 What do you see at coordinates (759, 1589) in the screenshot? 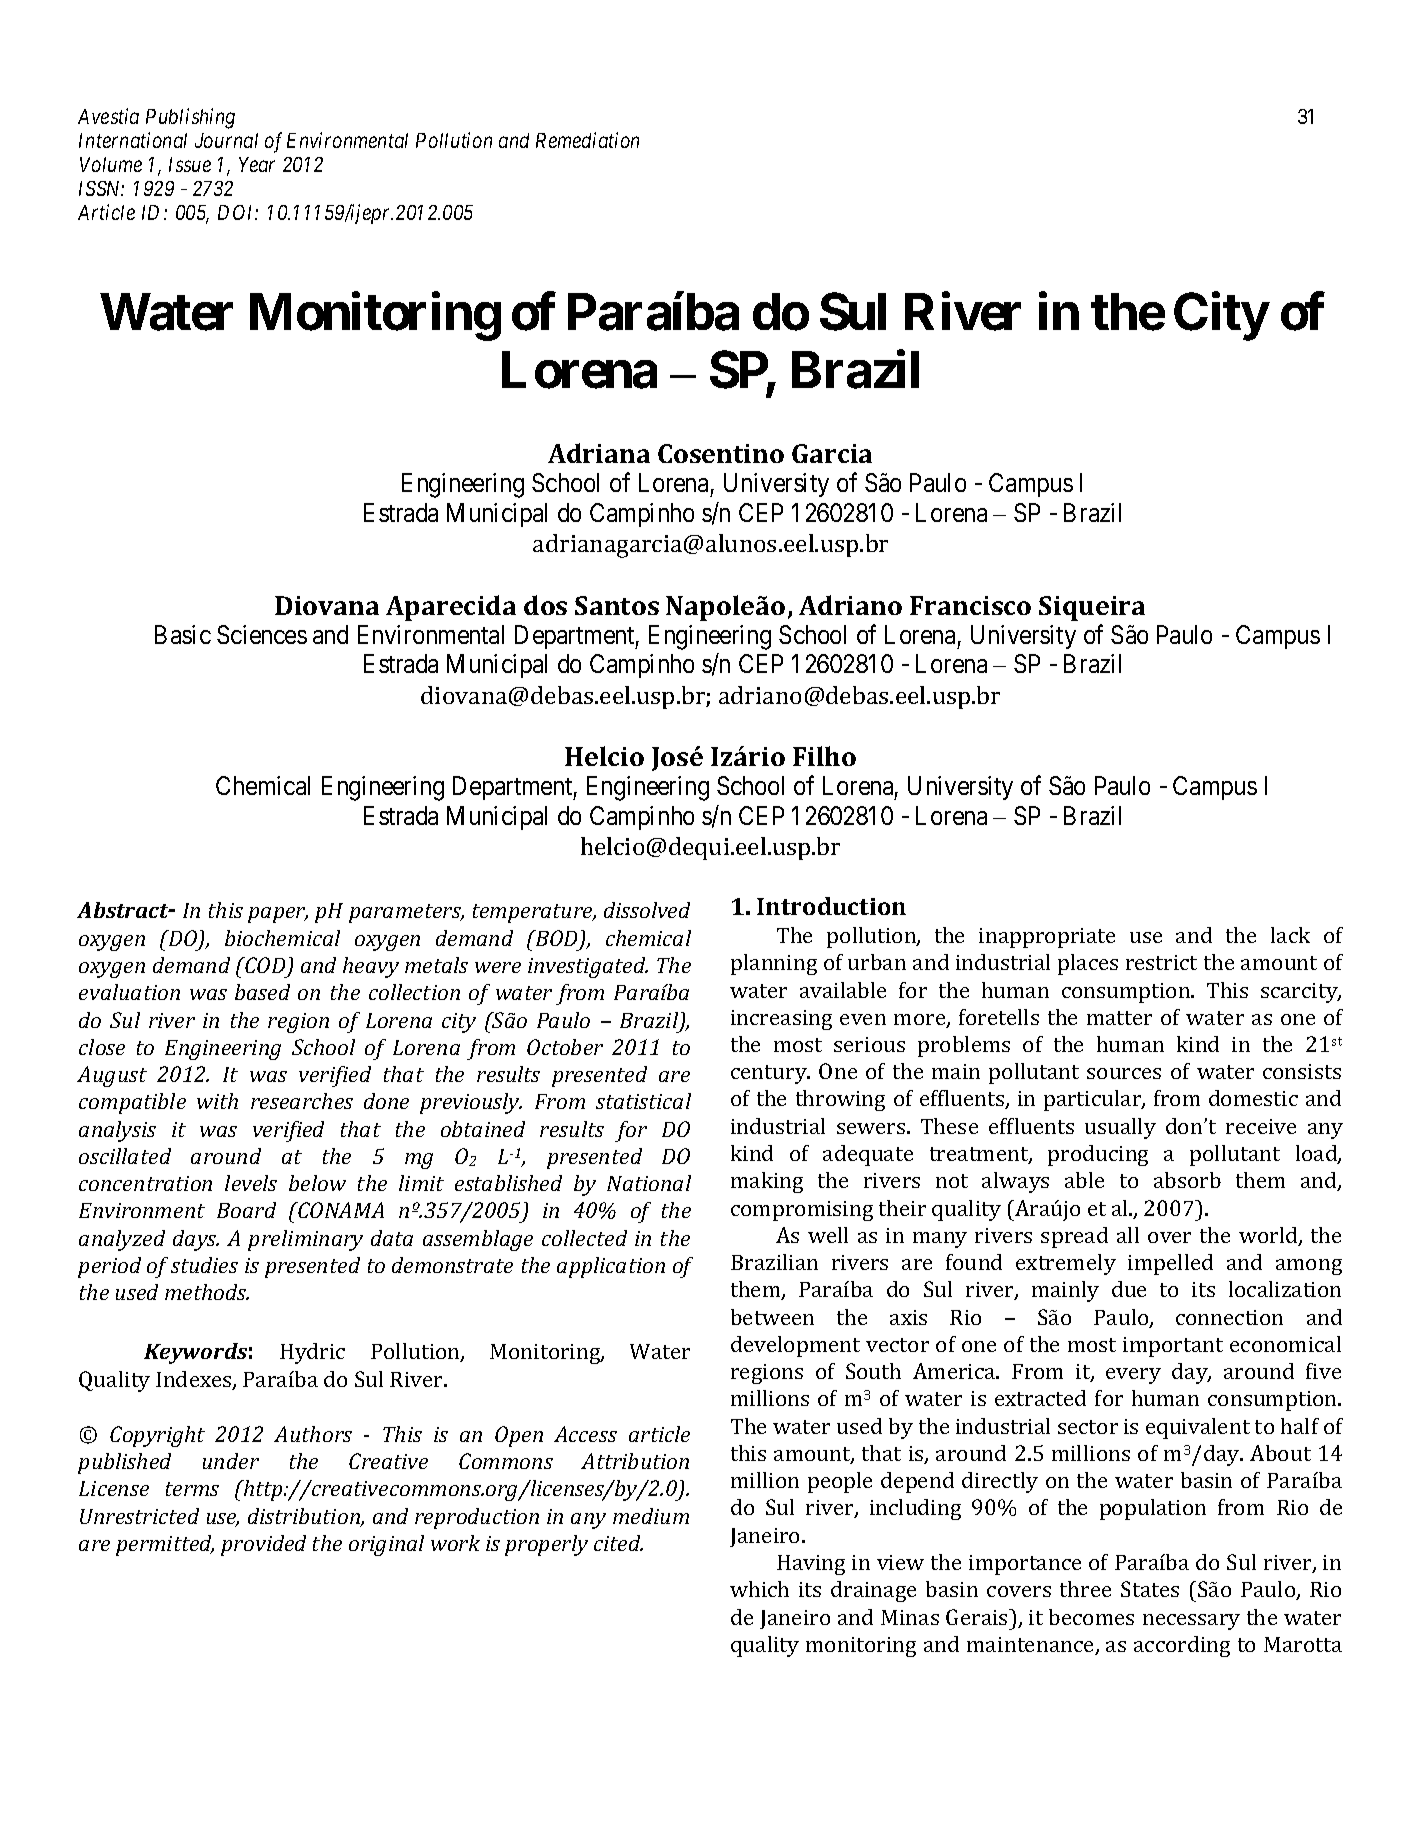
I see `which` at bounding box center [759, 1589].
